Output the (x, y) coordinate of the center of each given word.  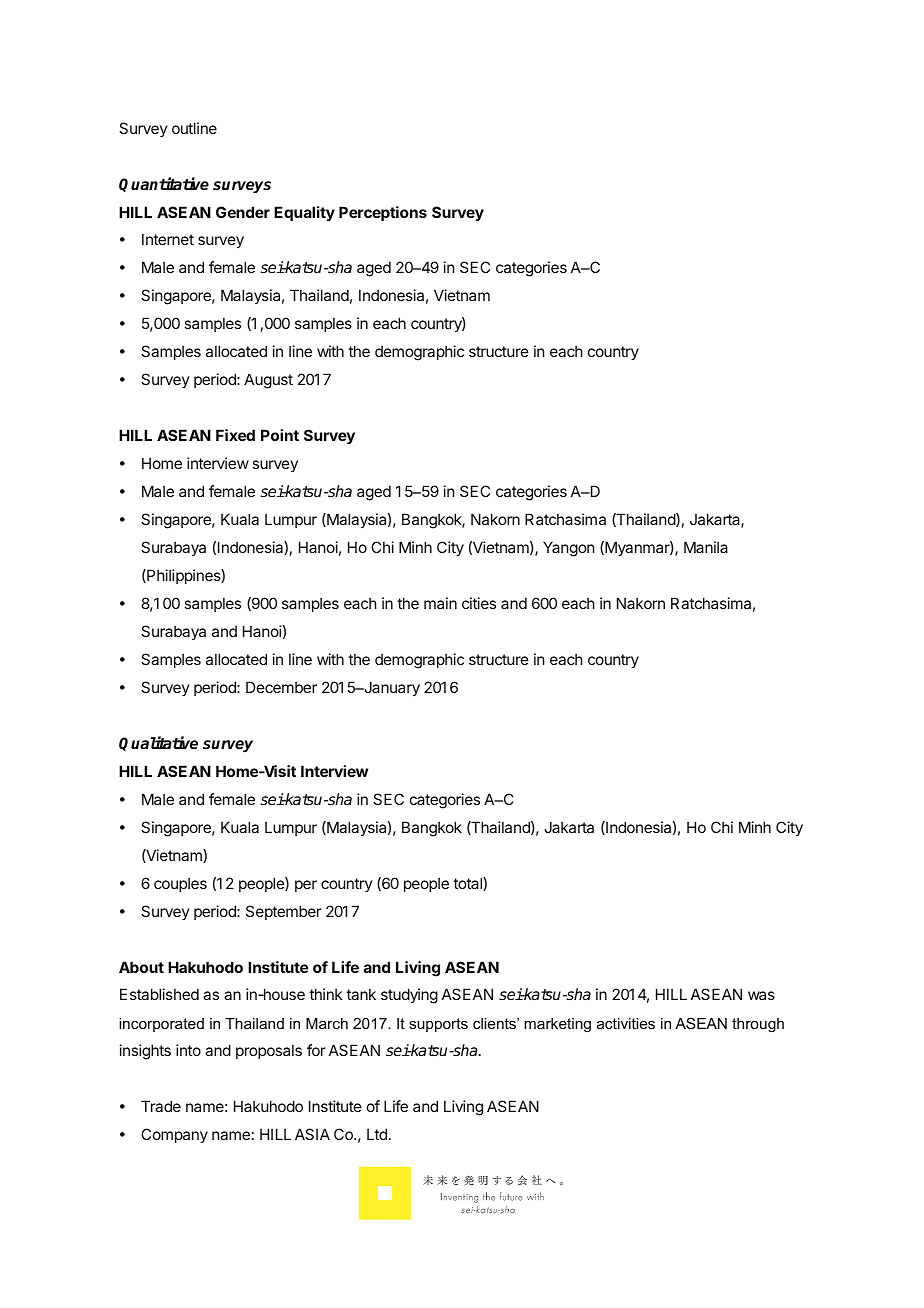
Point (280, 435)
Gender (243, 212)
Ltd (377, 1134)
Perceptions (383, 213)
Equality (304, 213)
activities (626, 1023)
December (281, 687)
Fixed (235, 435)
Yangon (568, 549)
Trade (161, 1106)
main (440, 603)
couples (180, 884)
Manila (706, 547)
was (761, 995)
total (468, 884)
